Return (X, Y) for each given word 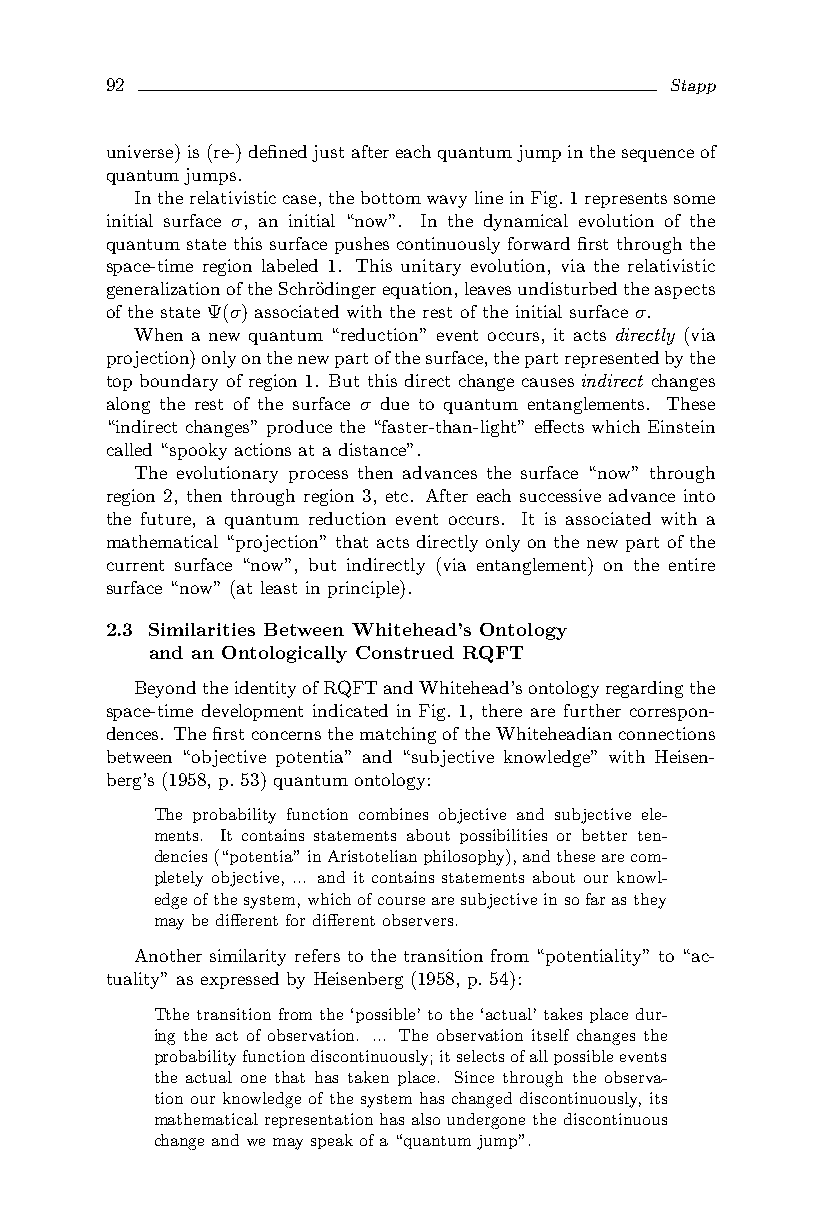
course (401, 901)
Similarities (202, 629)
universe (141, 151)
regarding (644, 689)
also (426, 1119)
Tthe (172, 1014)
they (650, 901)
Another (168, 955)
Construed (405, 652)
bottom (391, 197)
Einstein (681, 426)
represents (626, 200)
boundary (179, 382)
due (395, 403)
